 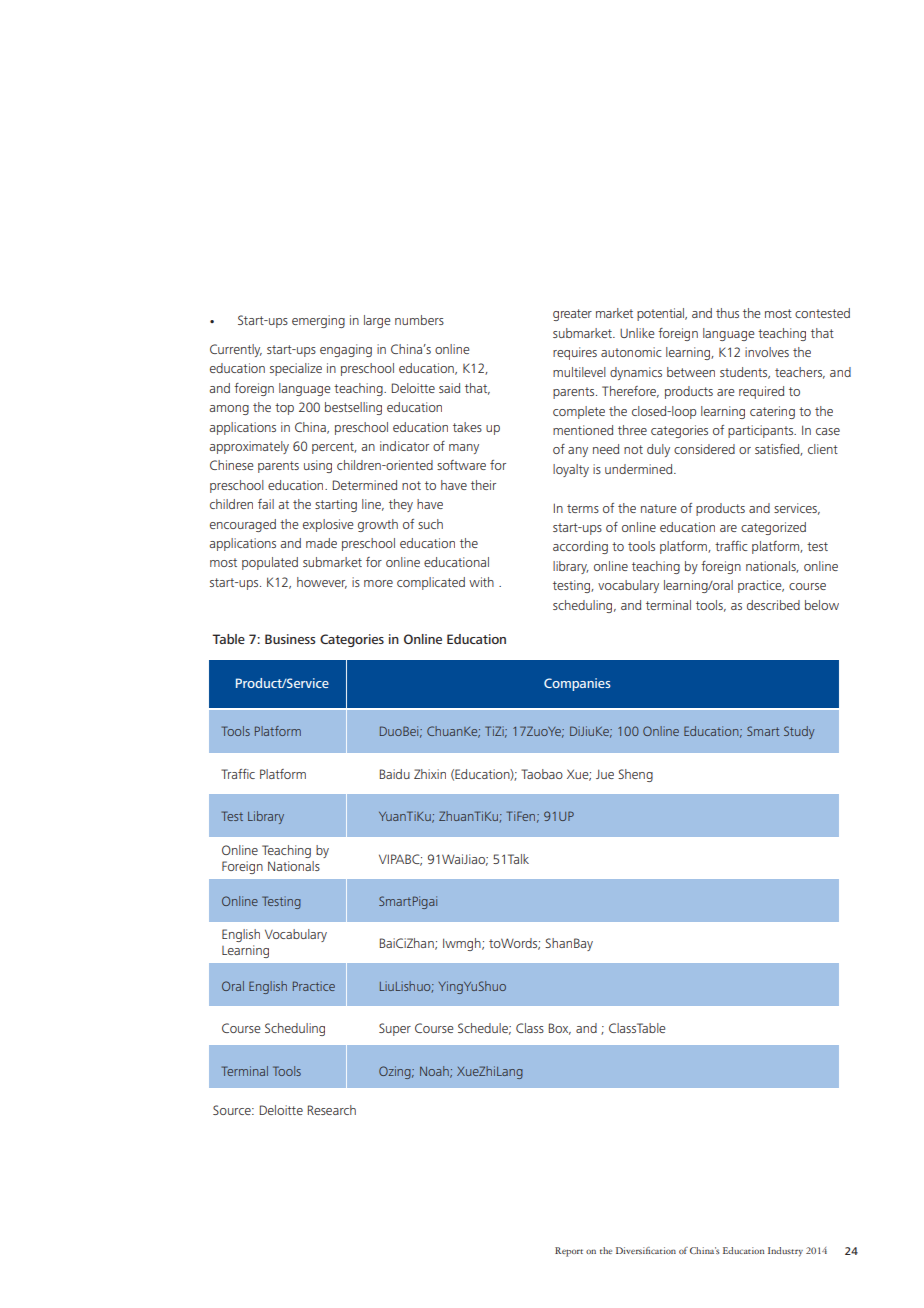 What do you see at coordinates (395, 1029) in the screenshot?
I see `Super` at bounding box center [395, 1029].
